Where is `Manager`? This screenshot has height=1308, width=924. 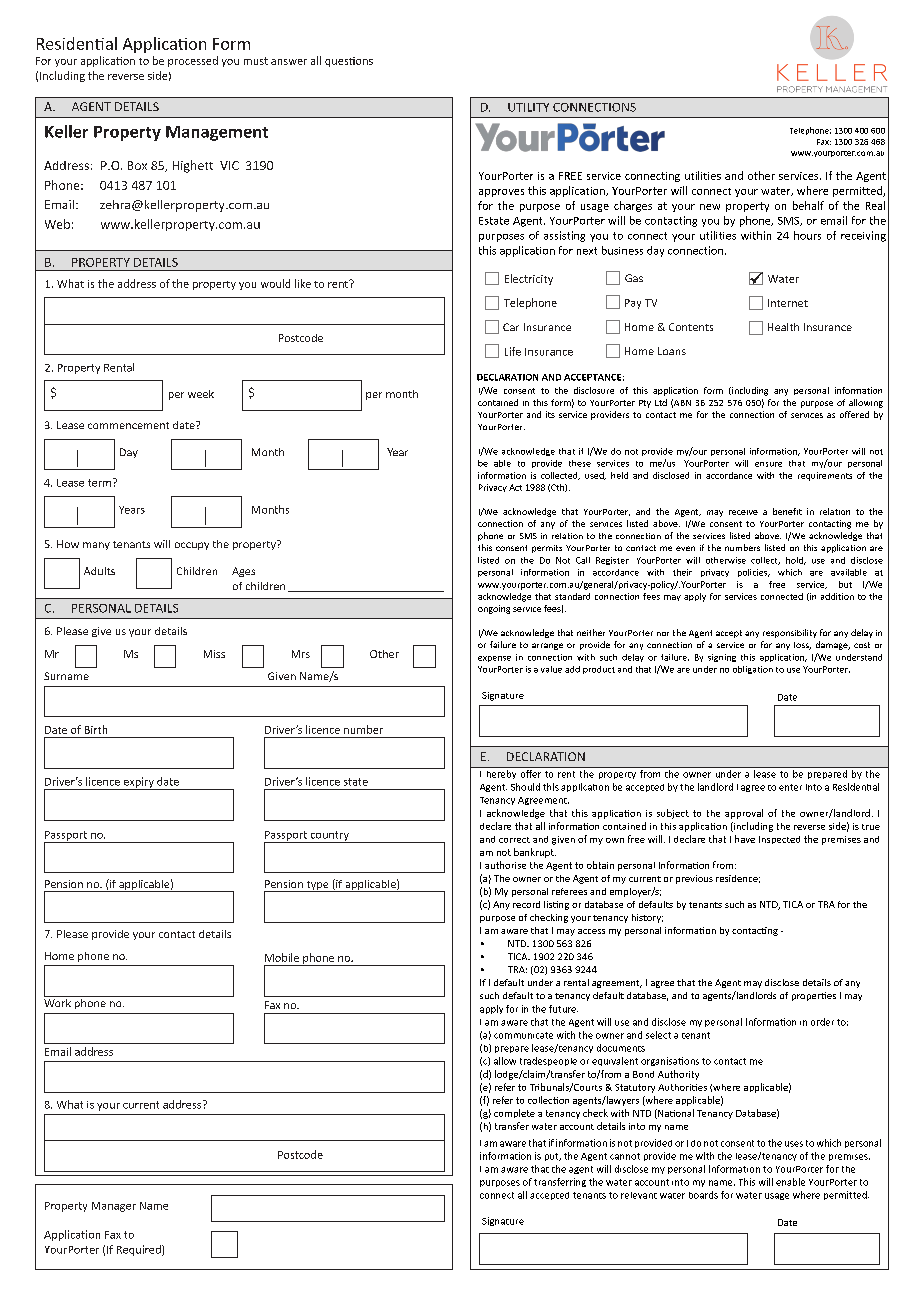 Manager is located at coordinates (114, 1207).
